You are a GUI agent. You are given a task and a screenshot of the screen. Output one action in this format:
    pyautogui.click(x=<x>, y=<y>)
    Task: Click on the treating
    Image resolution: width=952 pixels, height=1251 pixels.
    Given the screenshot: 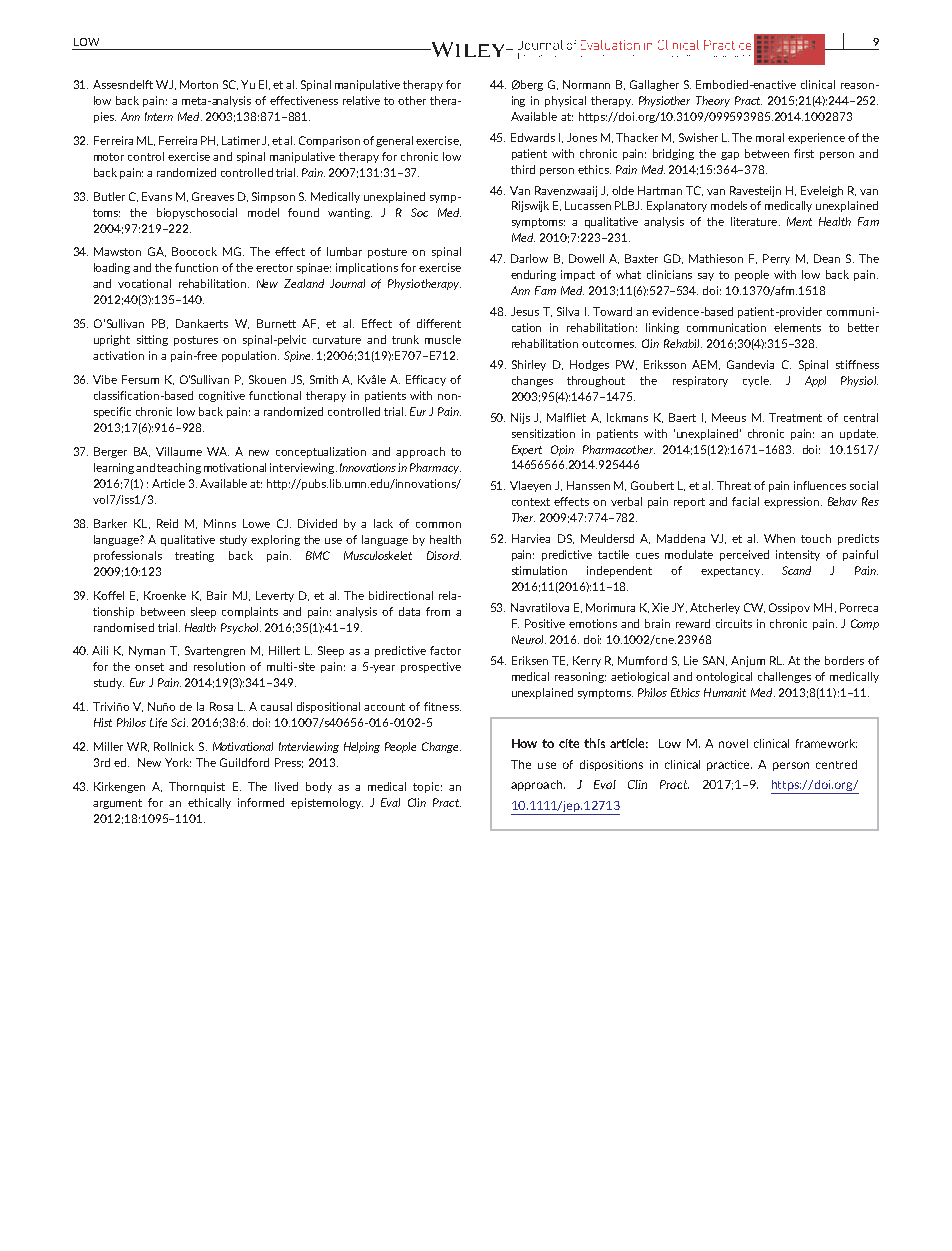 What is the action you would take?
    pyautogui.click(x=194, y=556)
